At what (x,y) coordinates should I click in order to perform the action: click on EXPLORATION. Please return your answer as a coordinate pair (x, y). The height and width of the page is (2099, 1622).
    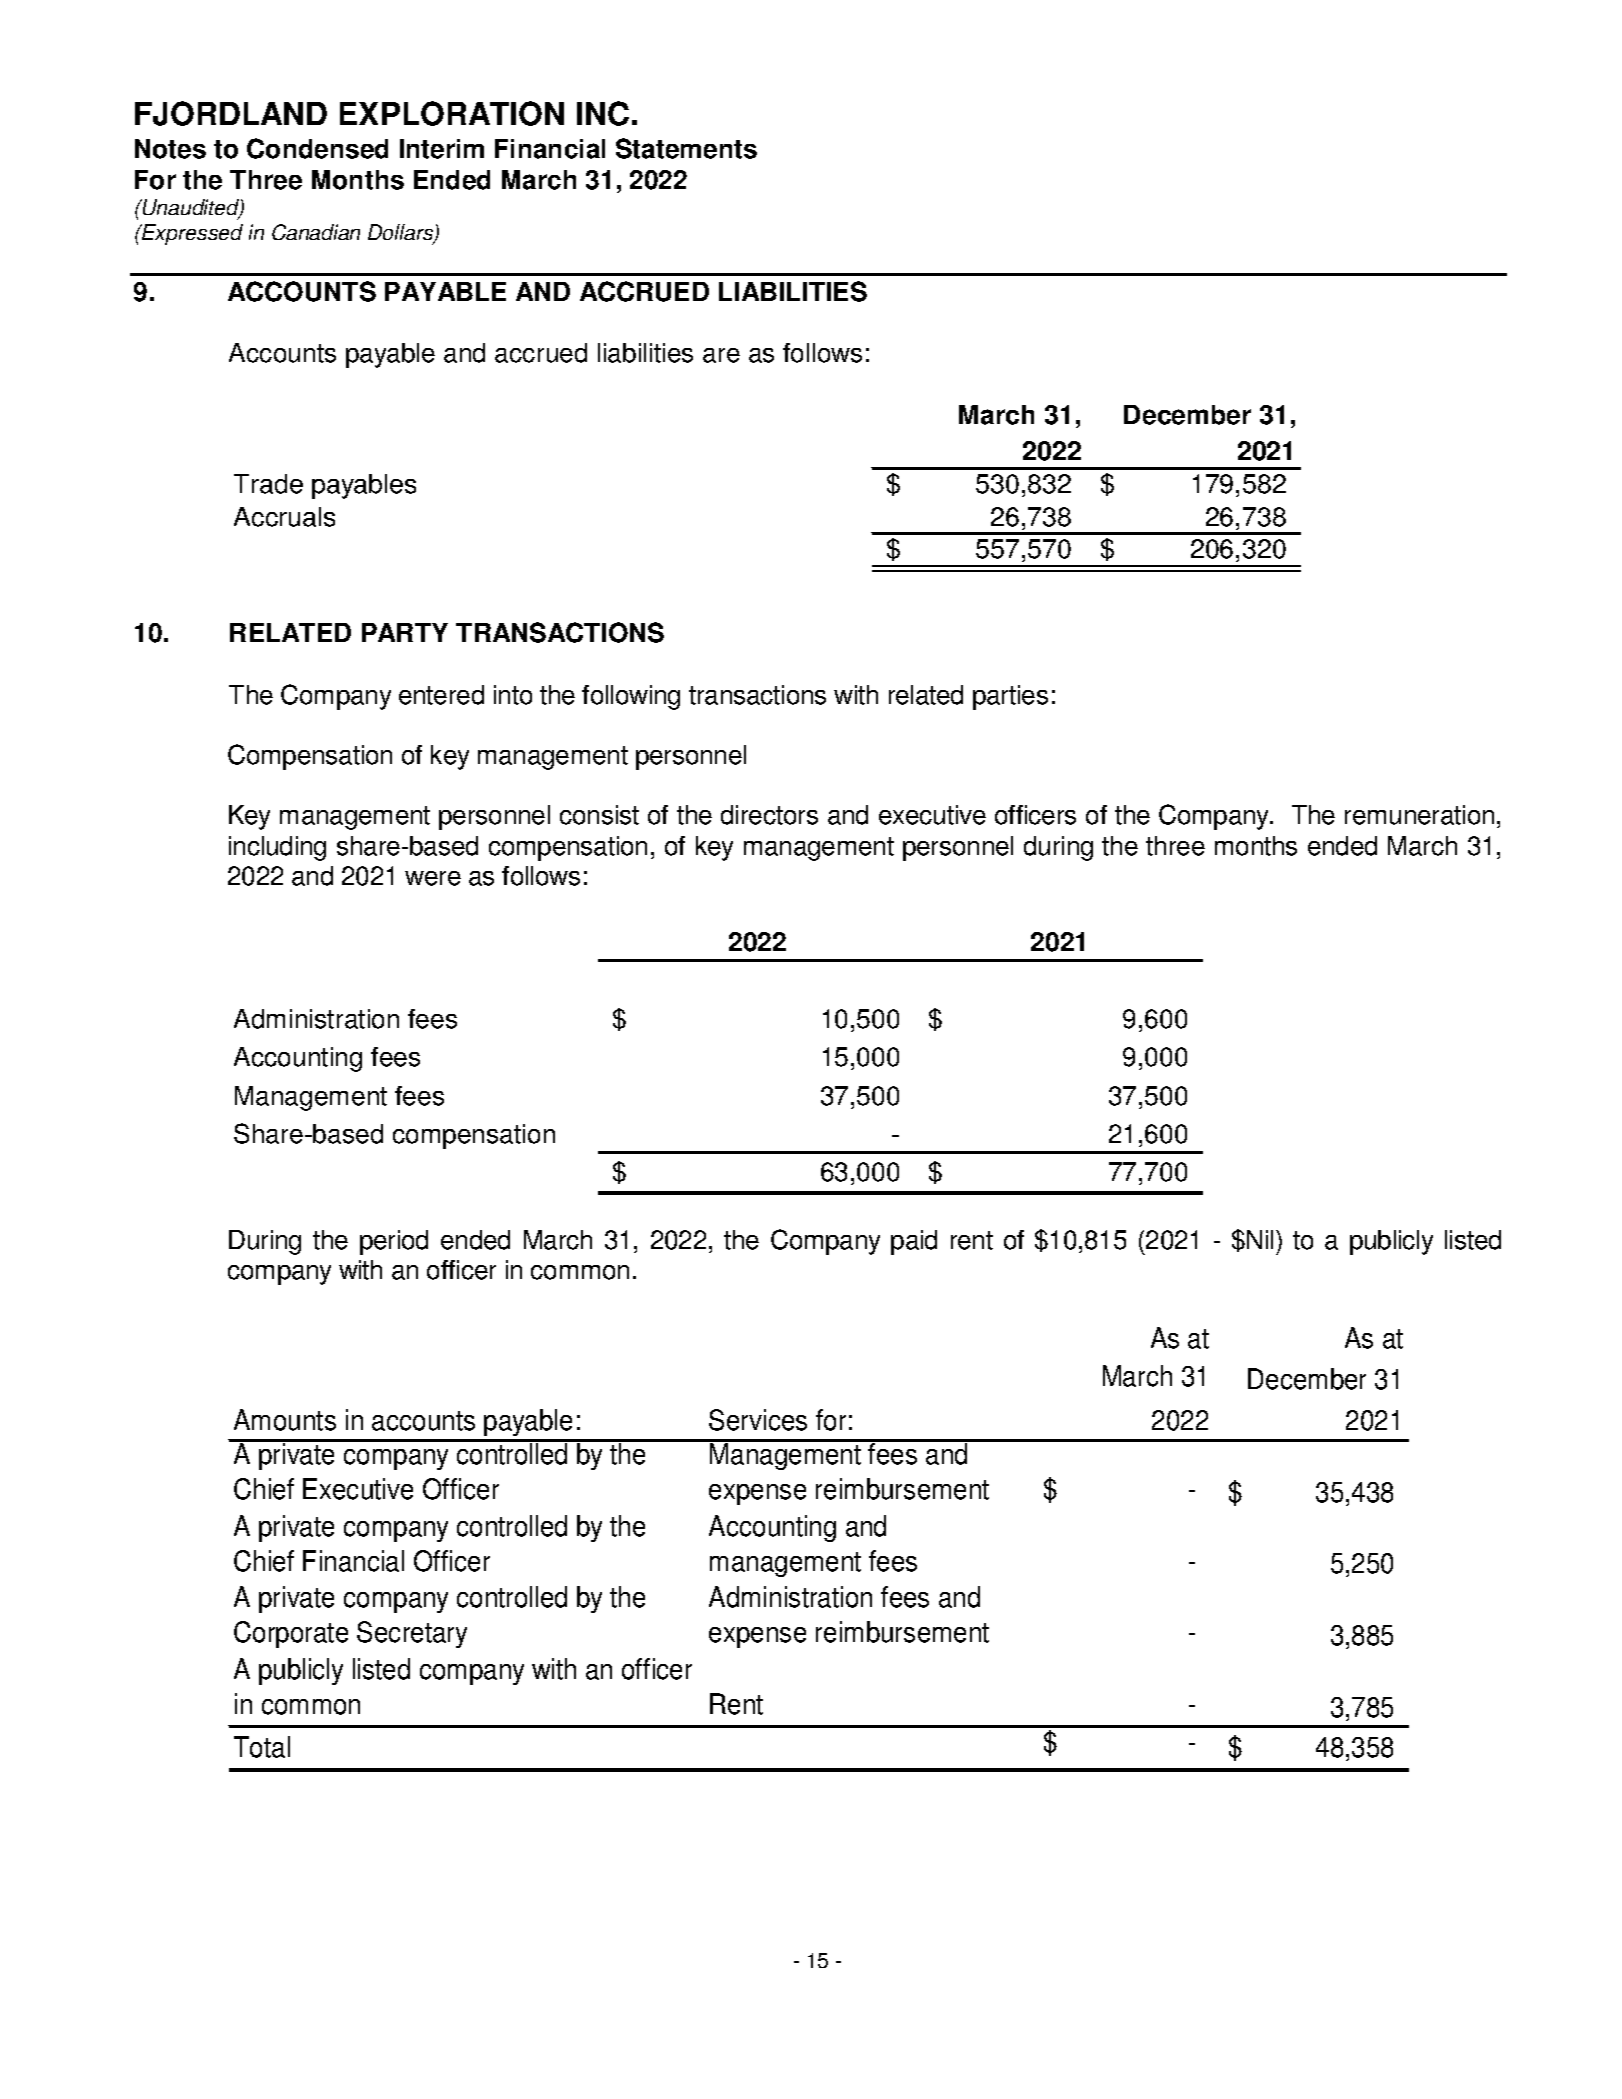
    Looking at the image, I should click on (452, 113).
